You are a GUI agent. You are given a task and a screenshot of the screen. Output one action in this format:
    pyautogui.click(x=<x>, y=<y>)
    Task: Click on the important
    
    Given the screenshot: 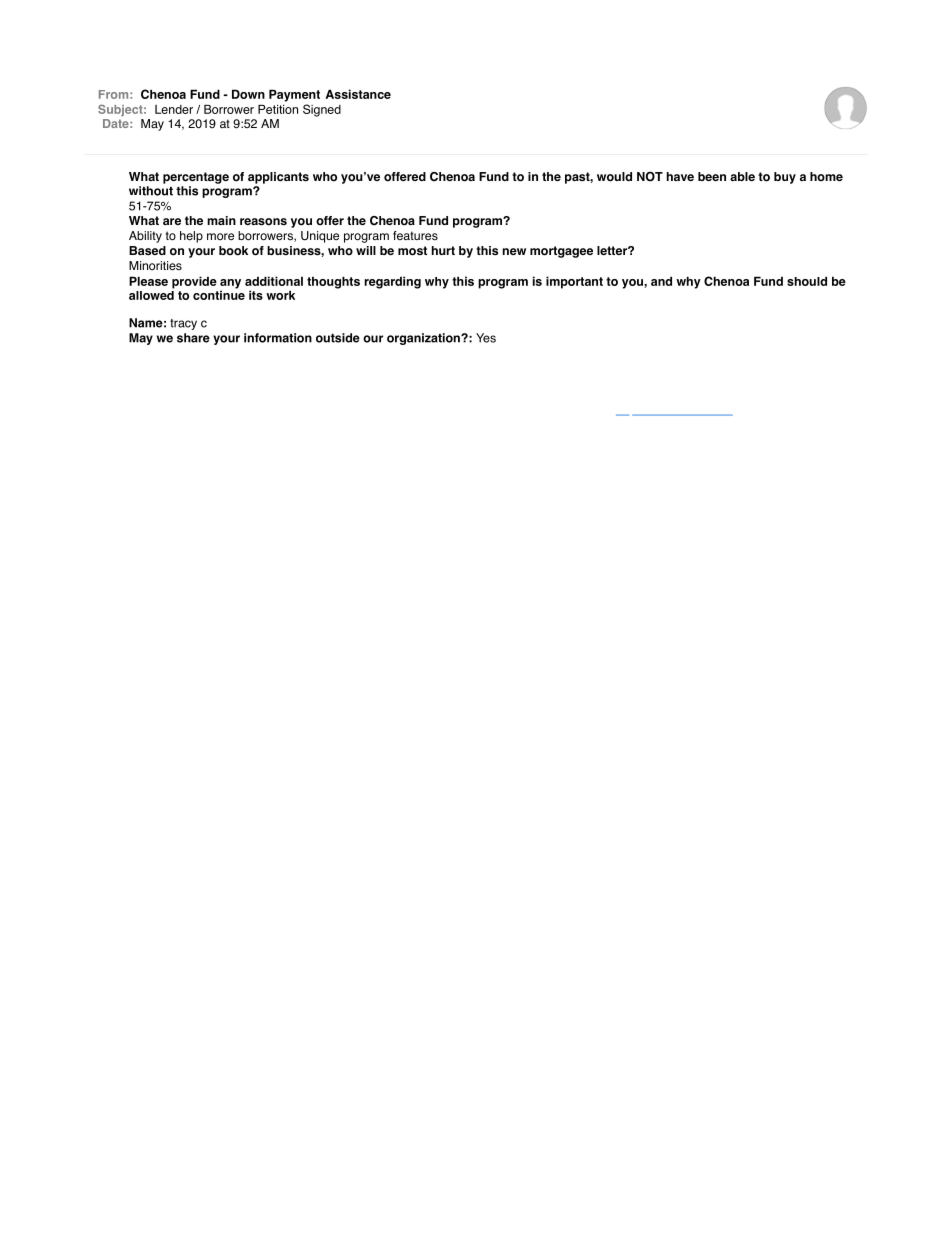 What is the action you would take?
    pyautogui.click(x=574, y=282)
